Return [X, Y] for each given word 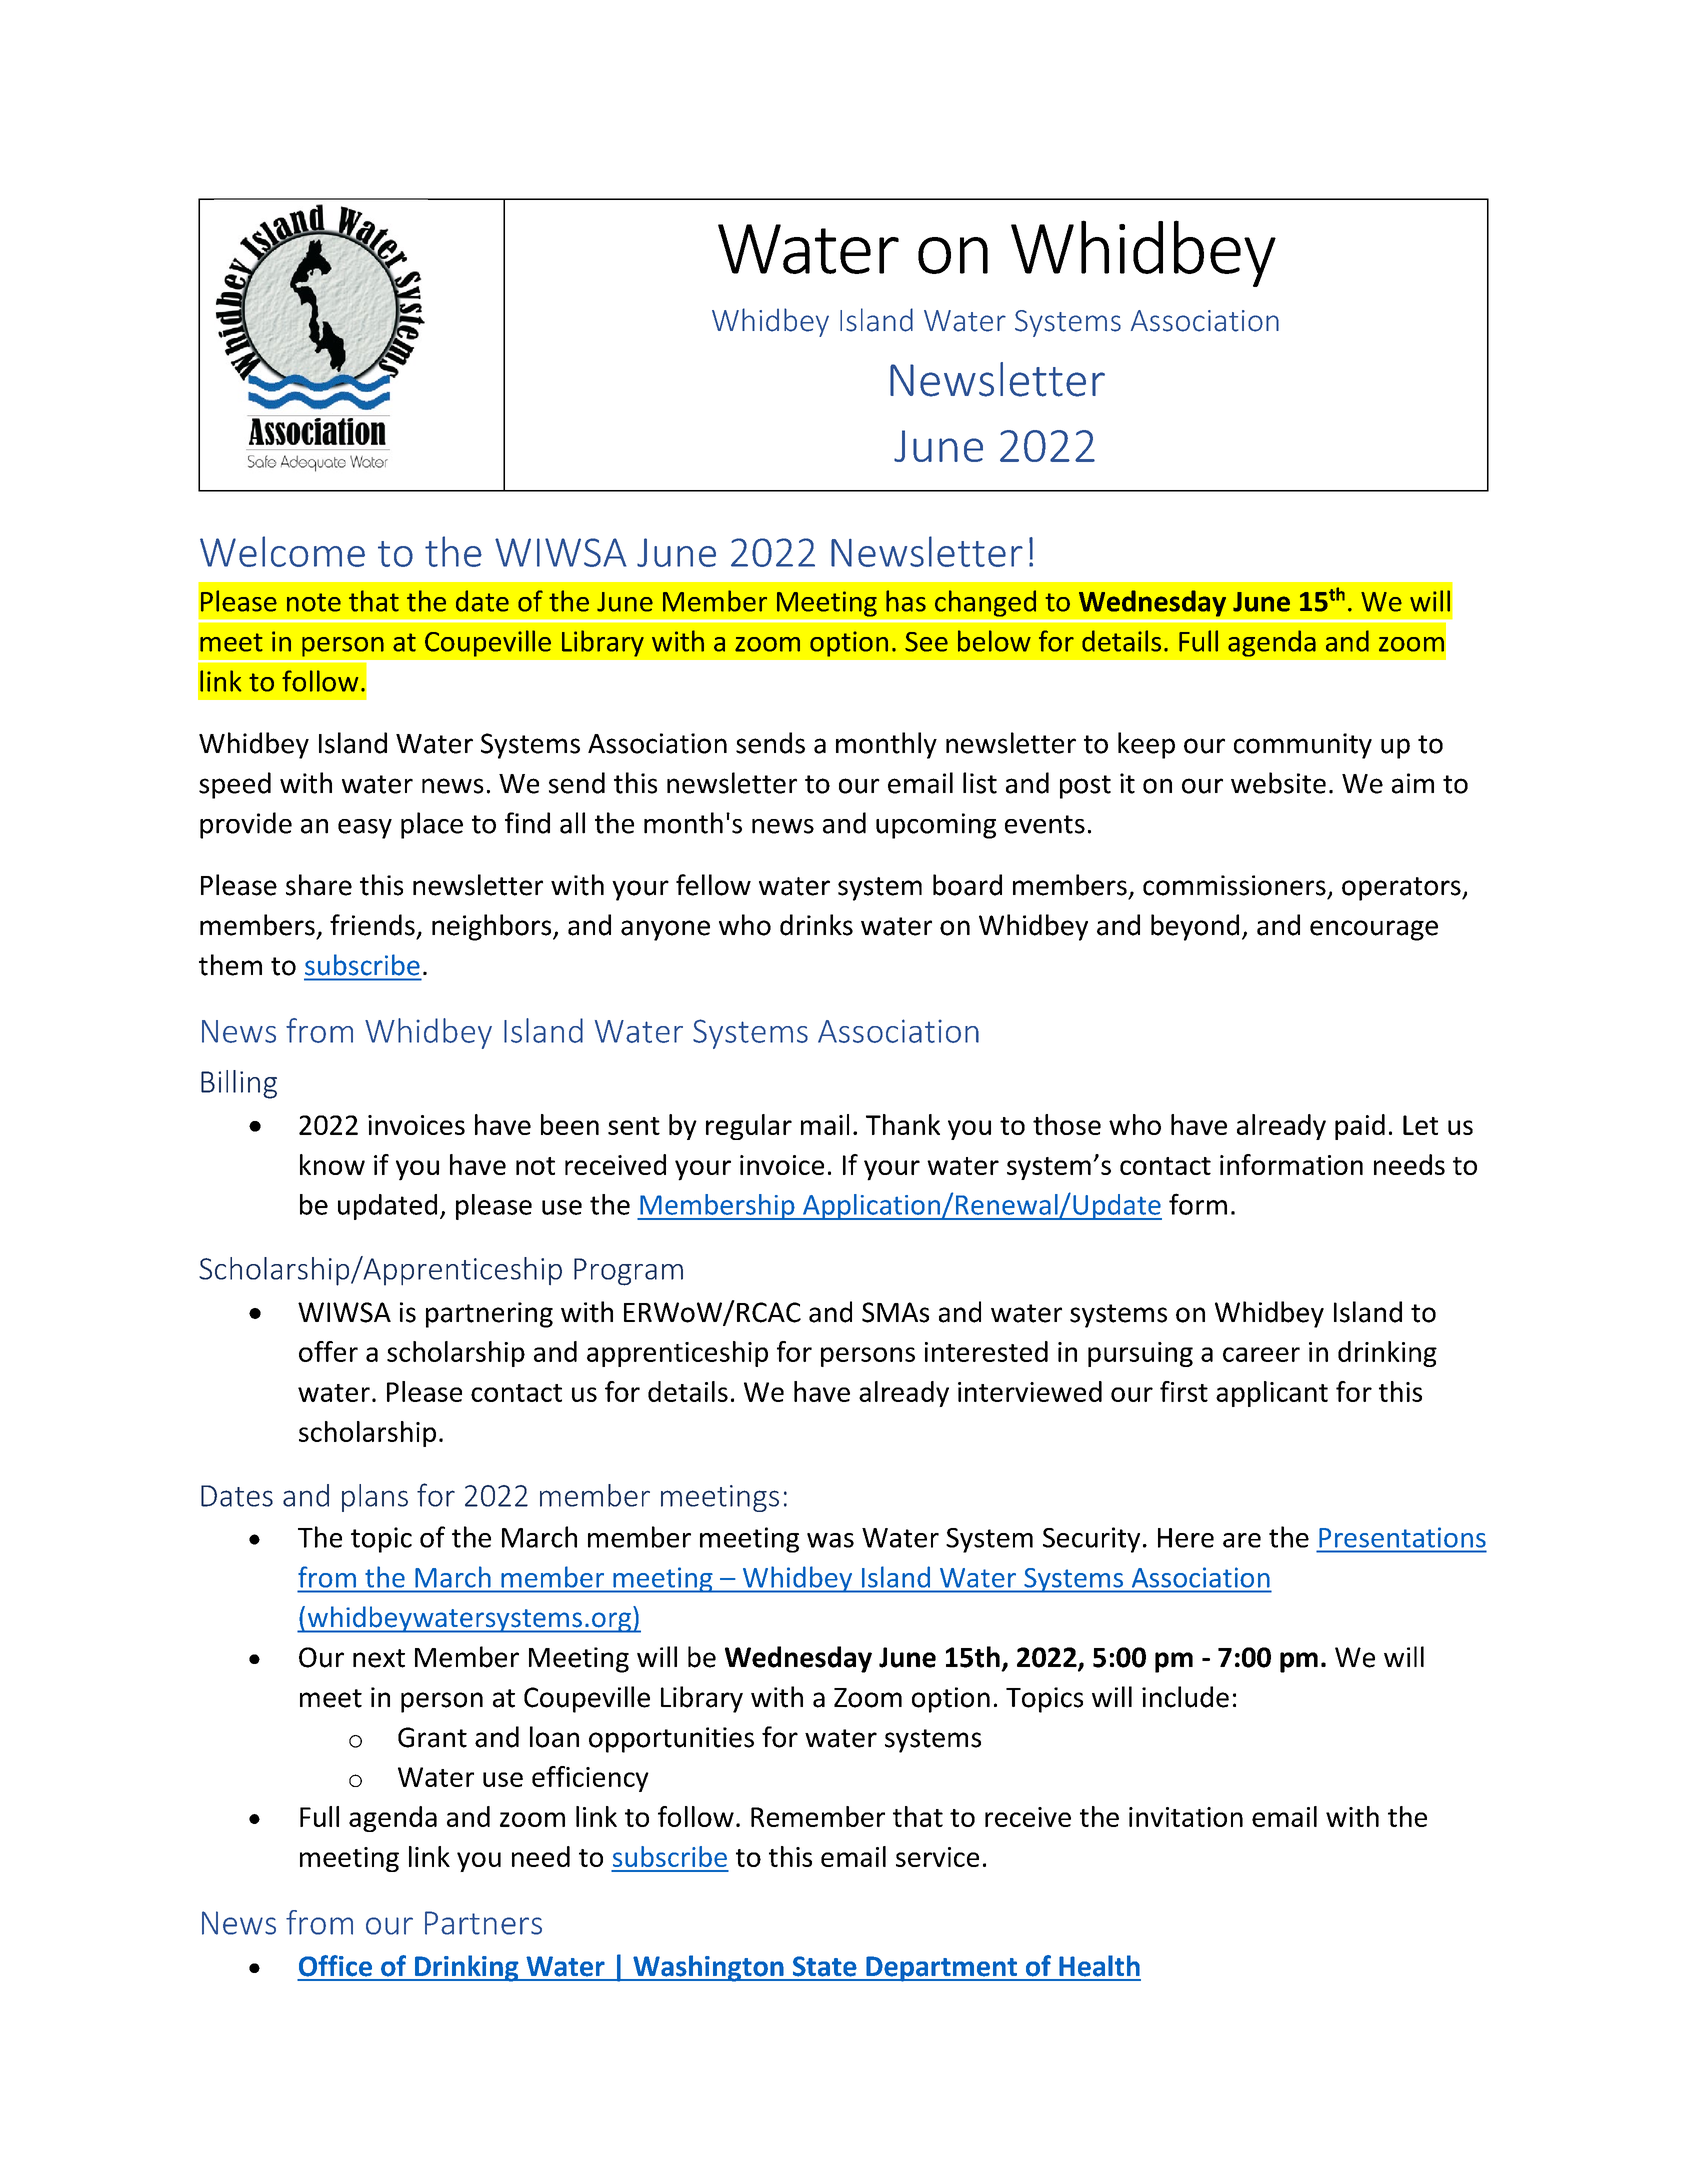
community [1303, 746]
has [906, 601]
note [314, 602]
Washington [708, 1968]
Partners [483, 1923]
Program [628, 1272]
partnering [489, 1315]
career [1261, 1354]
